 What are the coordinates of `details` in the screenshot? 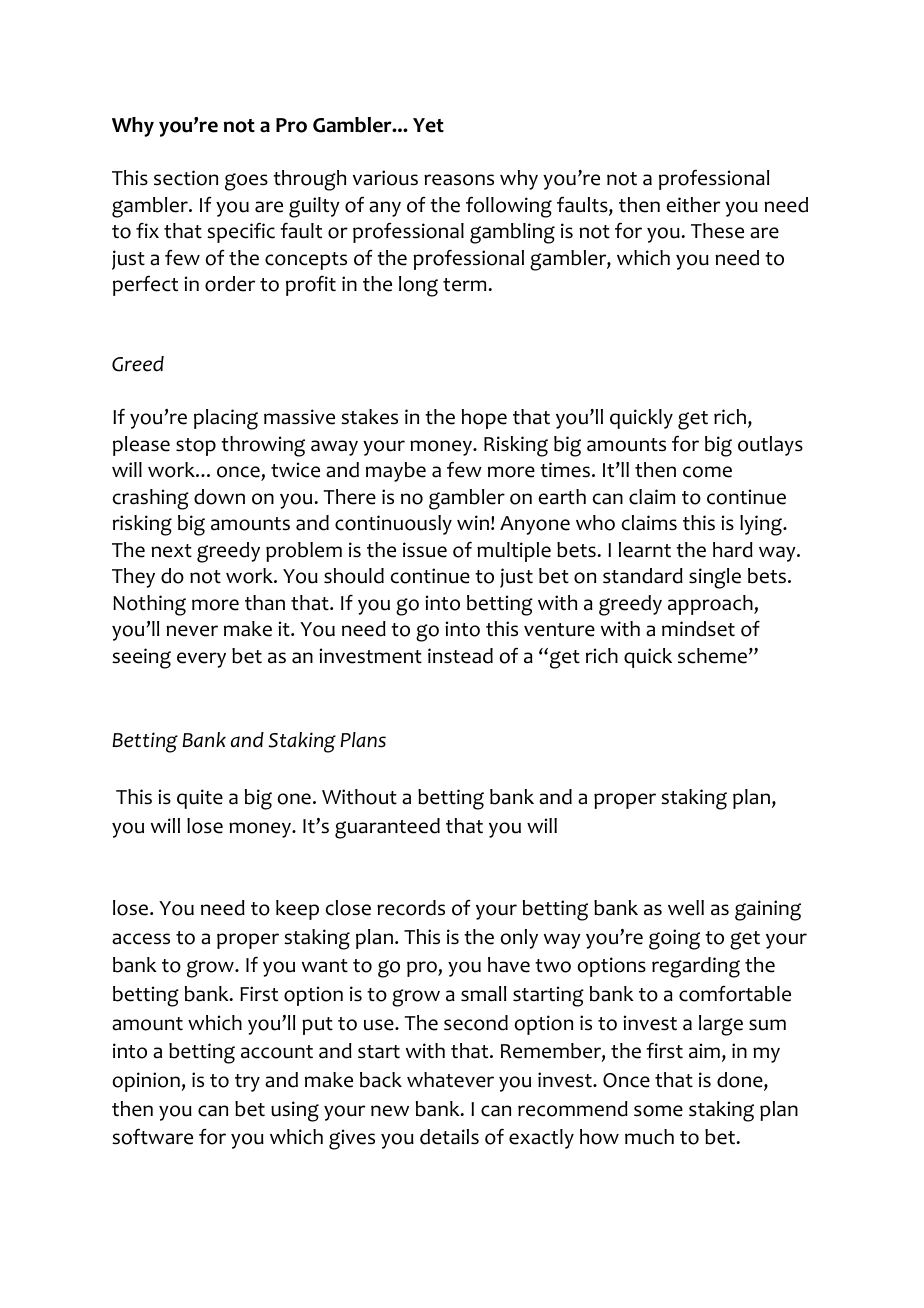 It's located at (449, 1137).
